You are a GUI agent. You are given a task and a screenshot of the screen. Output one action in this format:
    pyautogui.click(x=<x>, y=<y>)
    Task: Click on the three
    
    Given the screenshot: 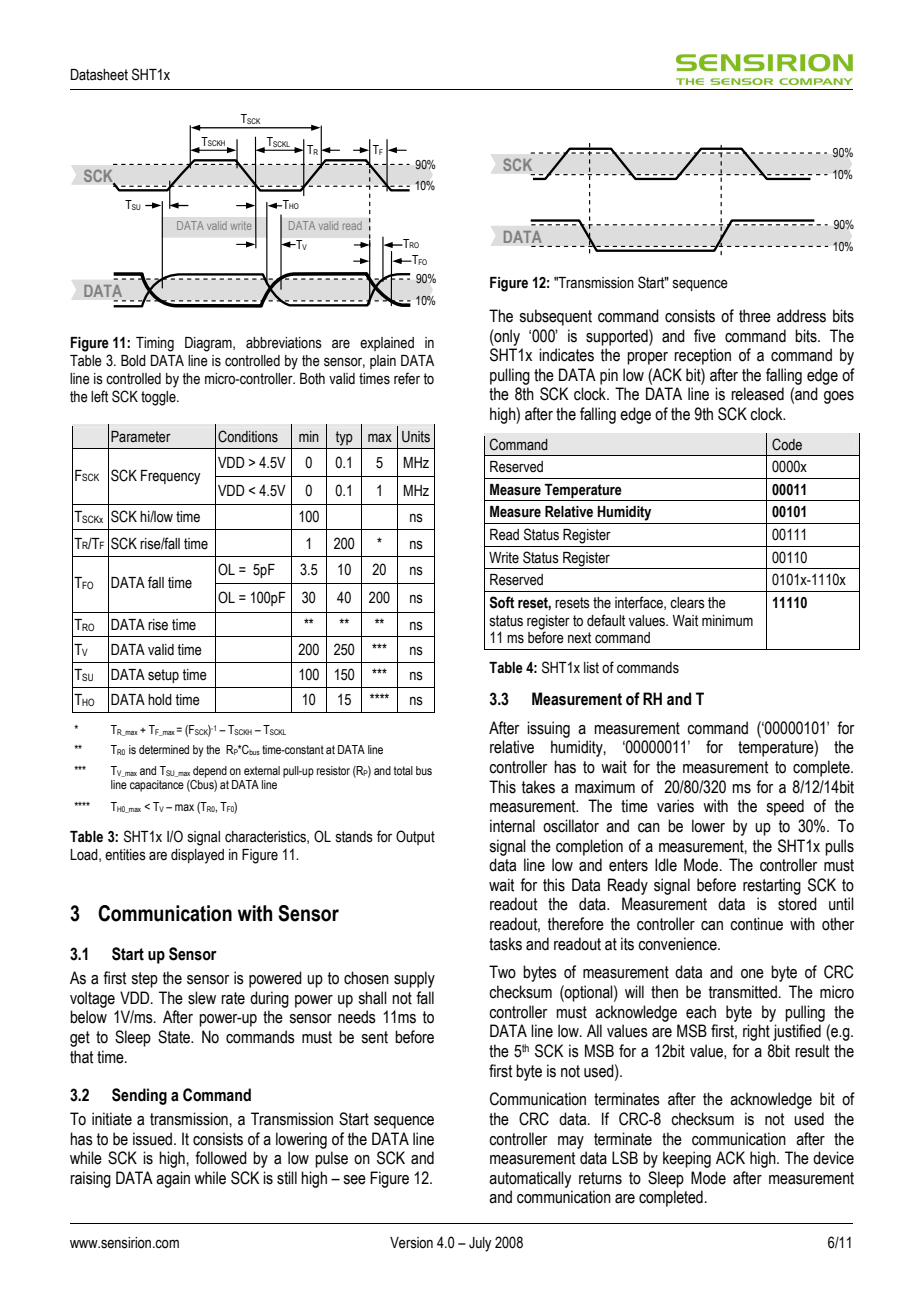 What is the action you would take?
    pyautogui.click(x=755, y=316)
